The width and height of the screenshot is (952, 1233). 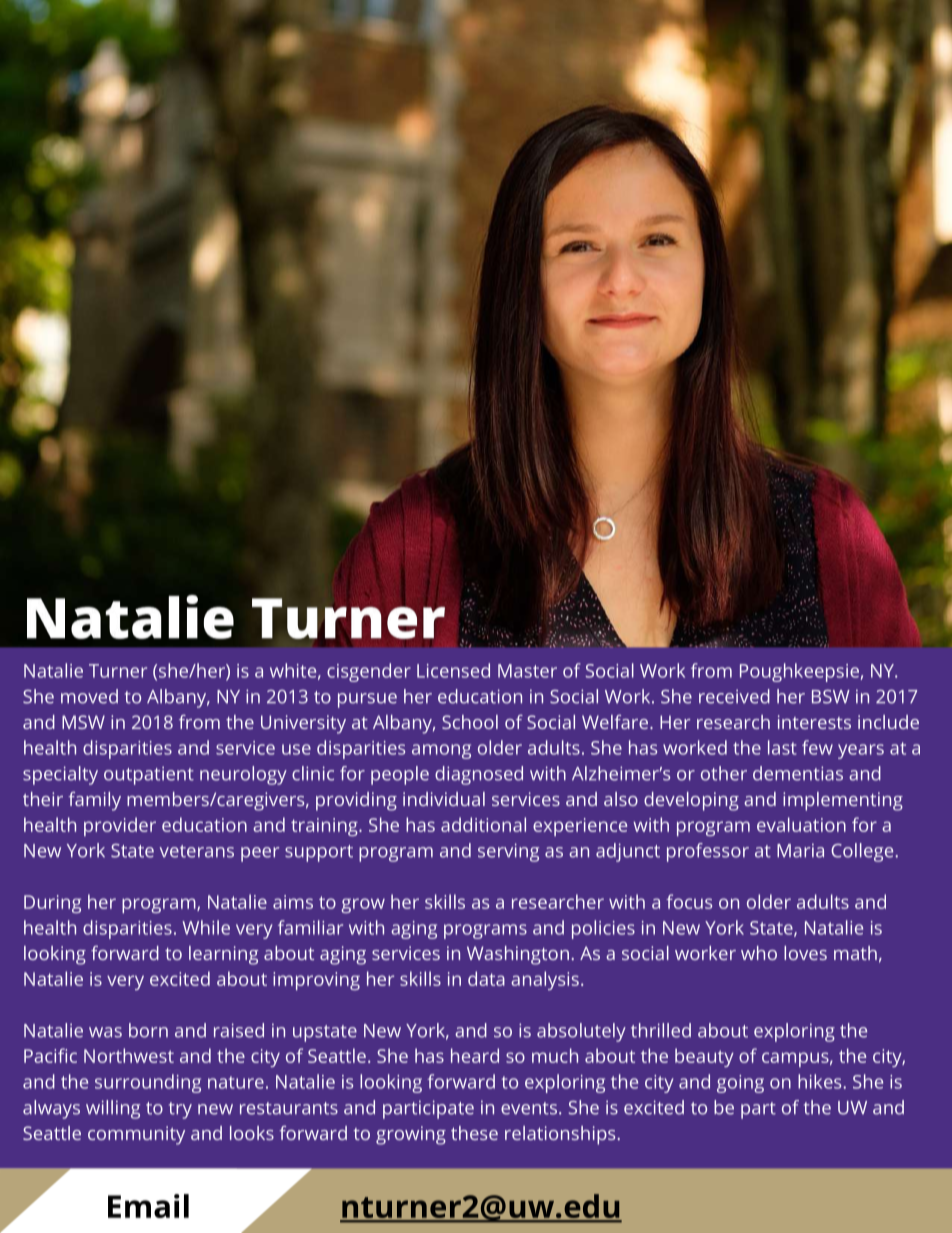 What do you see at coordinates (129, 1055) in the screenshot?
I see `Northwest` at bounding box center [129, 1055].
